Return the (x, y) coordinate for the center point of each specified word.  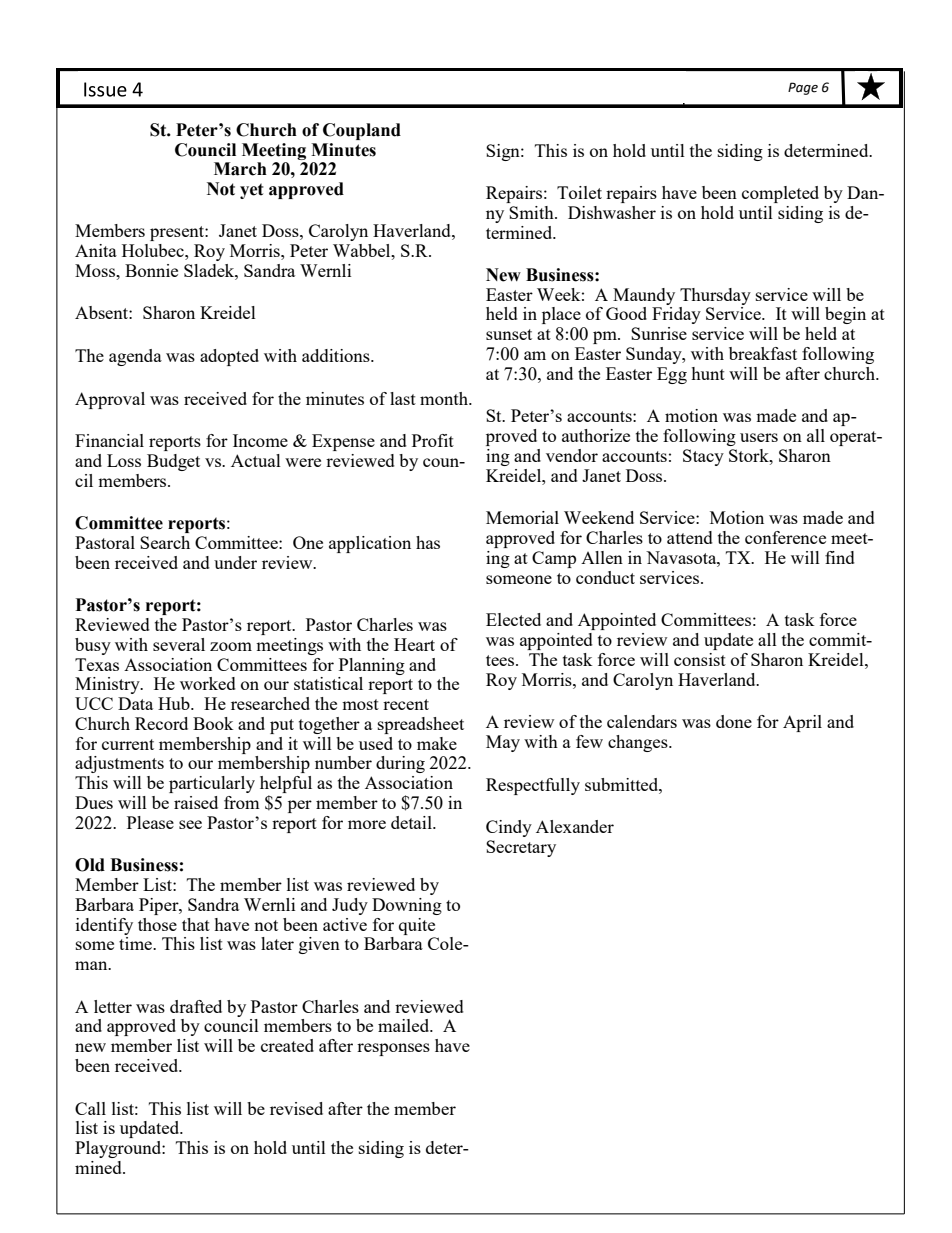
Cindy (509, 828)
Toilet (579, 192)
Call (90, 1108)
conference (785, 537)
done (734, 721)
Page (803, 88)
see (190, 824)
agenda (135, 357)
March (240, 169)
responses (393, 1049)
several (179, 644)
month (445, 398)
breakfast (763, 353)
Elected (513, 619)
